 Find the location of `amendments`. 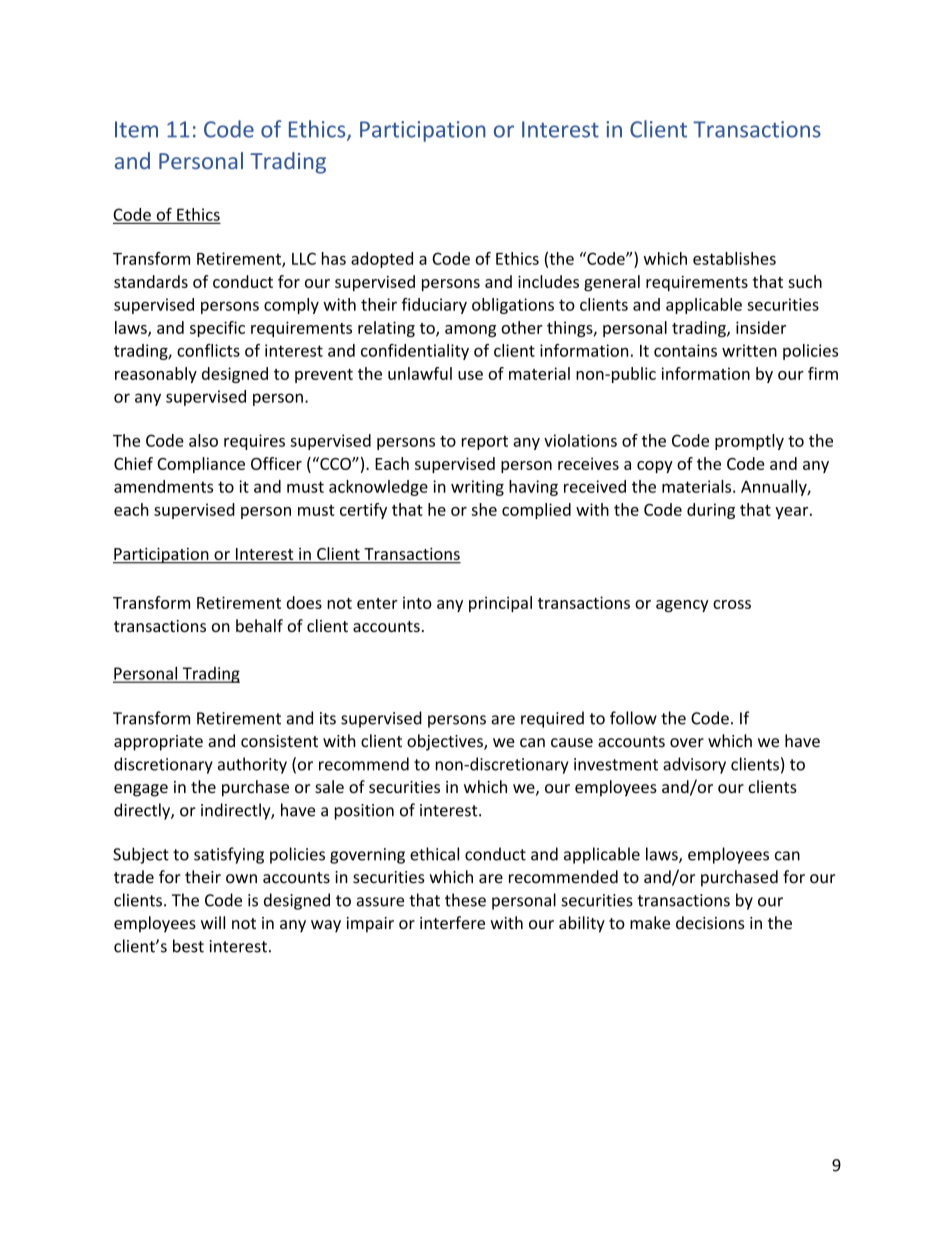

amendments is located at coordinates (163, 486).
